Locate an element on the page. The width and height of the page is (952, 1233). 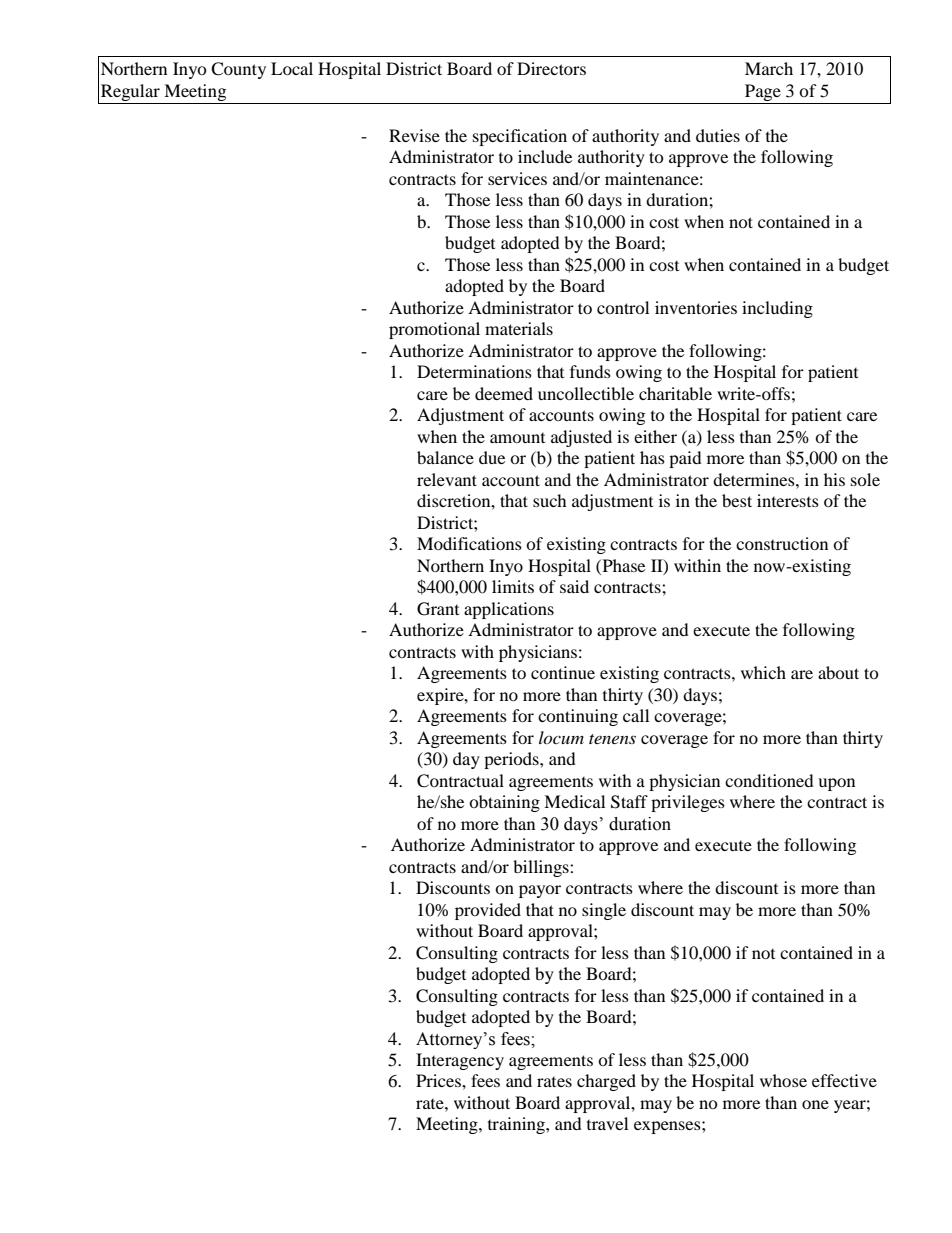
specification is located at coordinates (520, 137).
